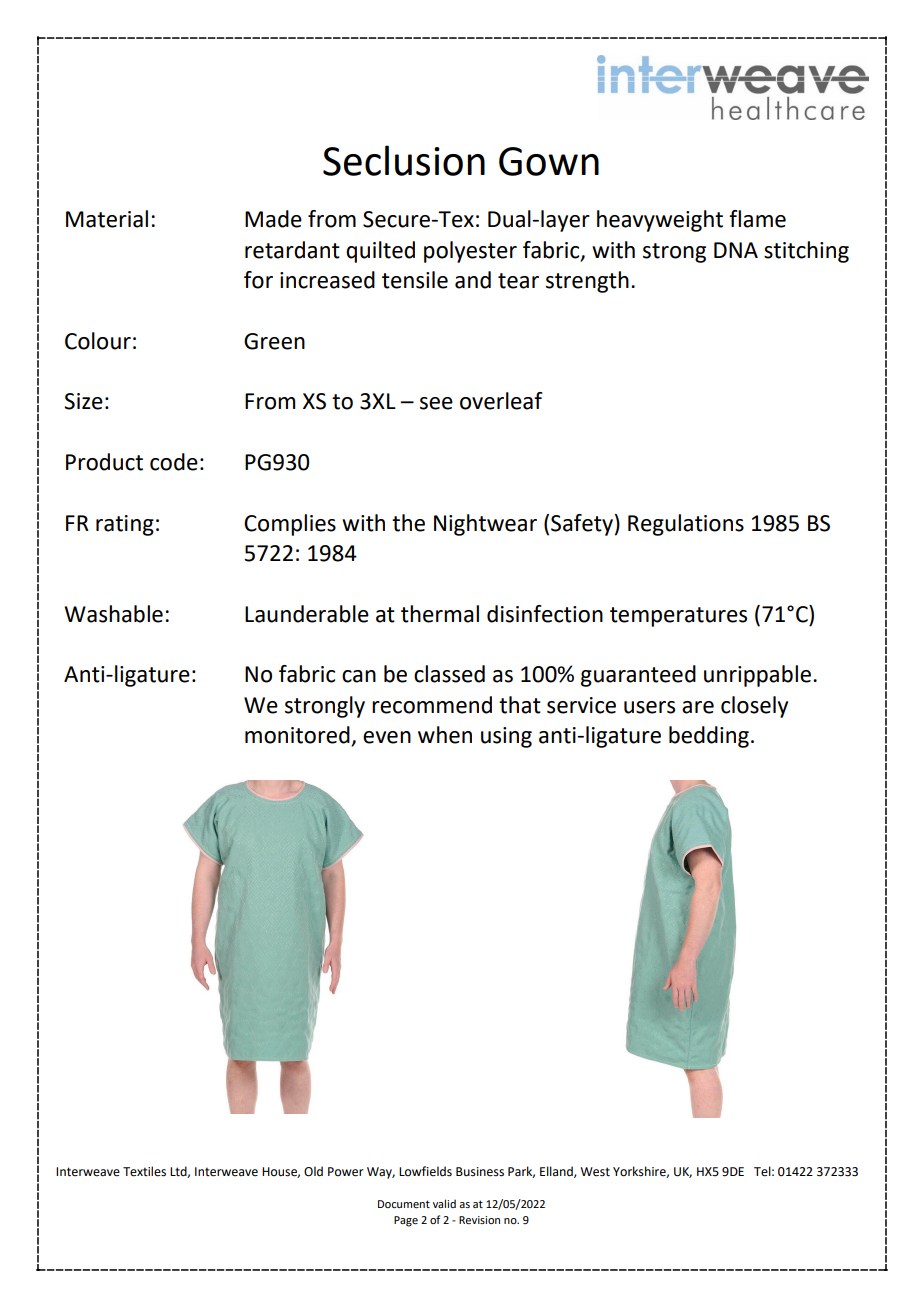  Describe the element at coordinates (444, 1203) in the screenshot. I see `valid` at that location.
